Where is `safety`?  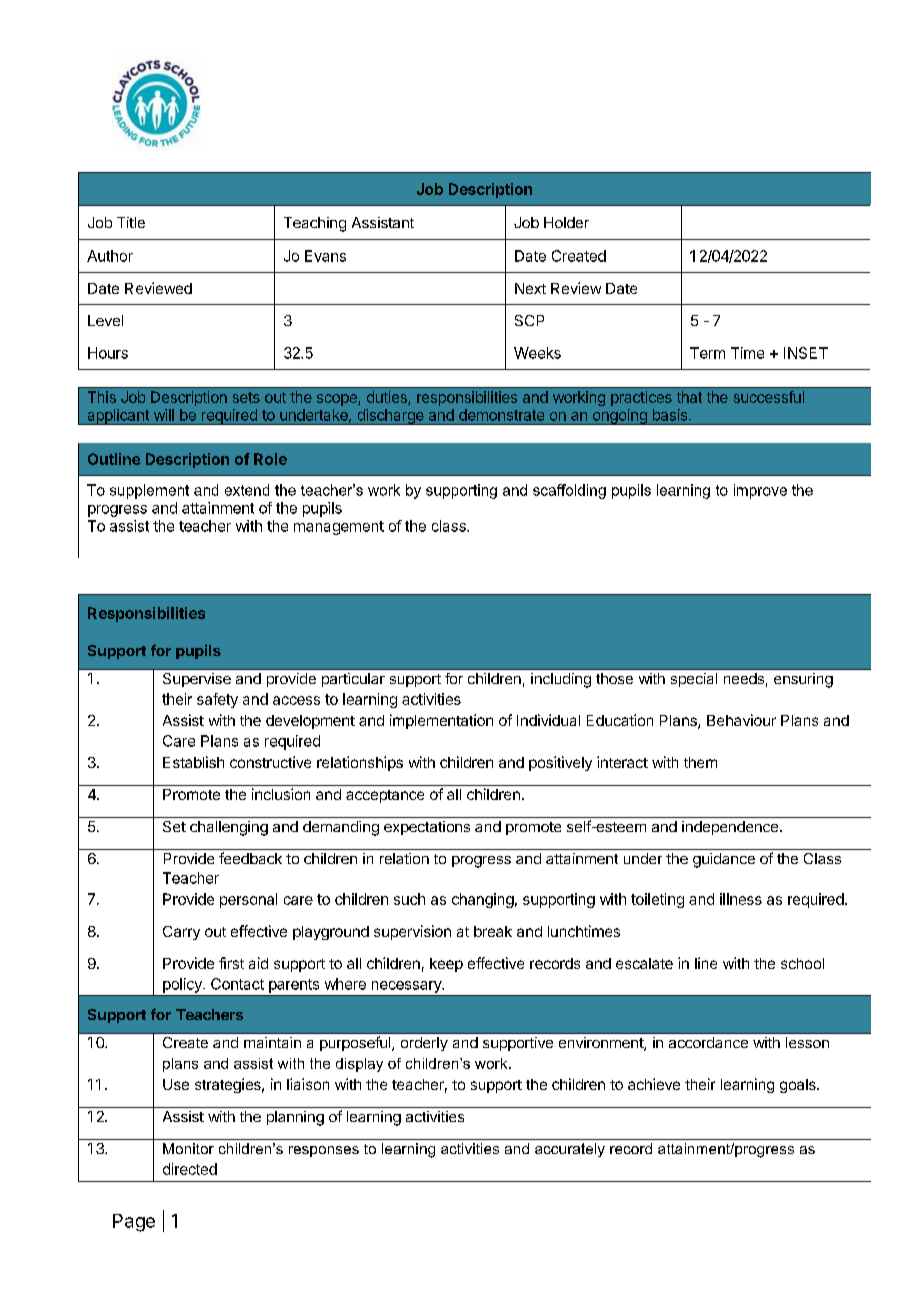
safety is located at coordinates (217, 700).
